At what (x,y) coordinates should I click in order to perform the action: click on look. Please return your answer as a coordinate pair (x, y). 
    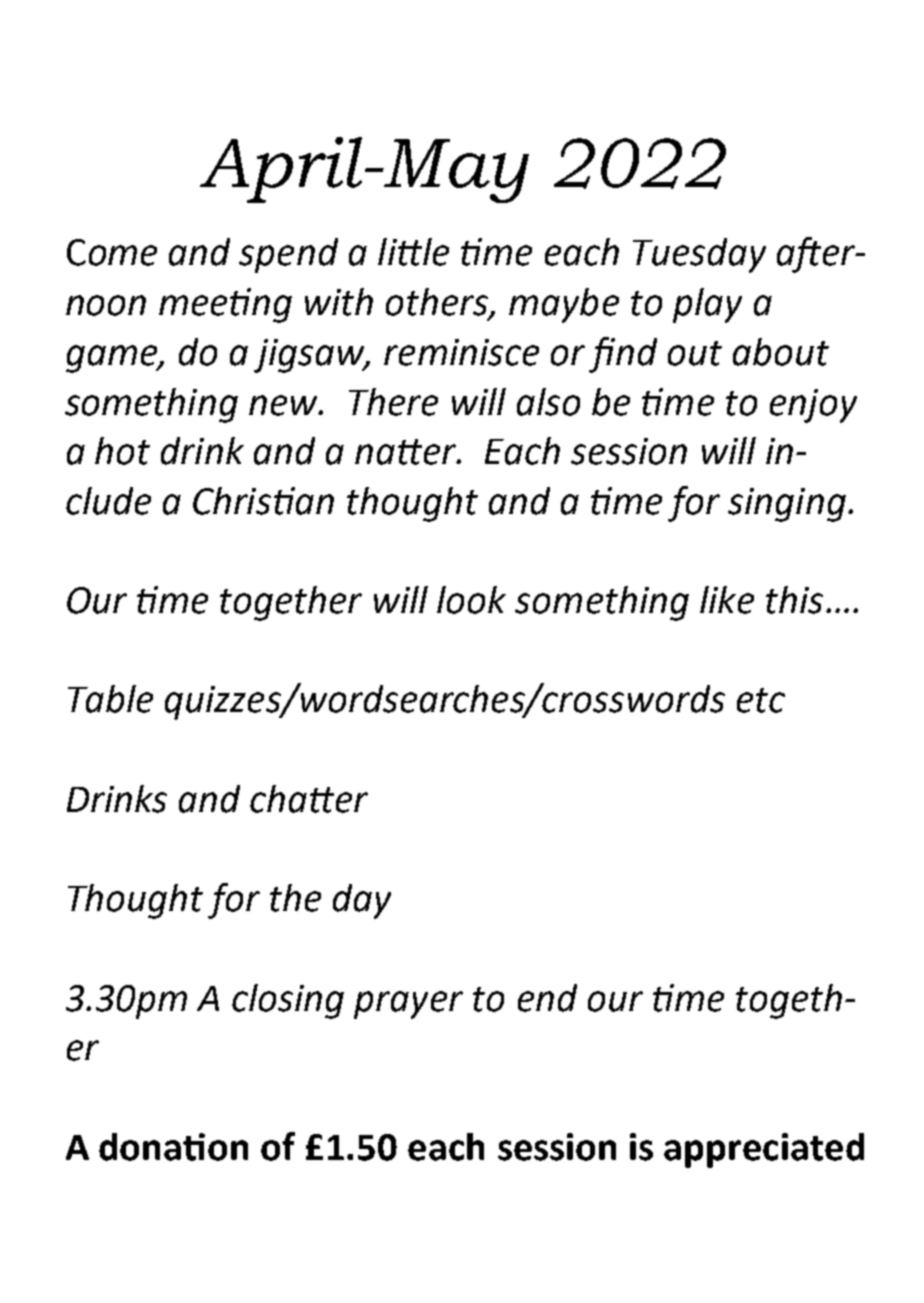
    Looking at the image, I should click on (471, 600).
